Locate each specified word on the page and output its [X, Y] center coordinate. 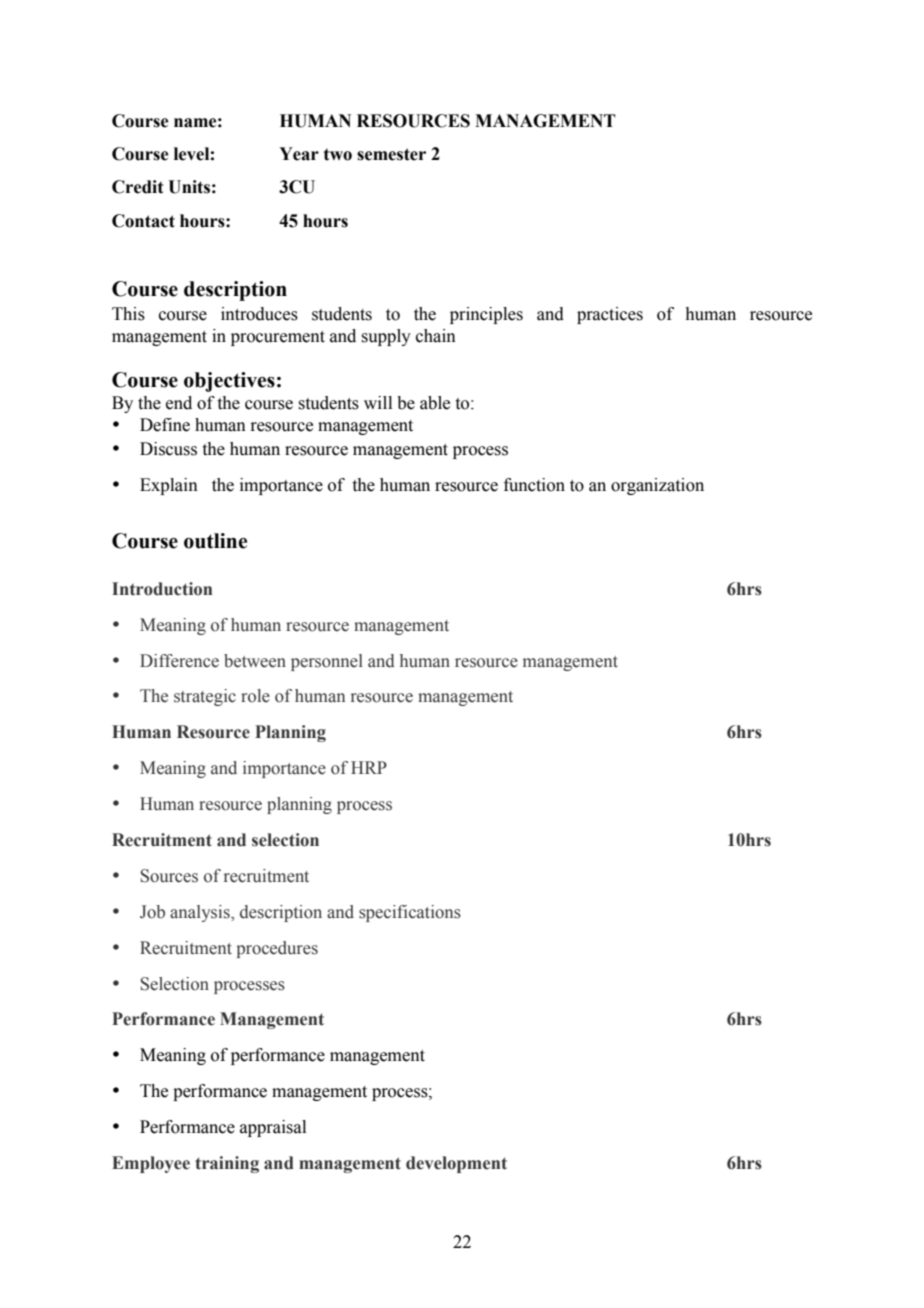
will [378, 402]
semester [391, 154]
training [227, 1164]
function [534, 485]
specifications [410, 913]
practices [610, 315]
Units [189, 187]
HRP [369, 767]
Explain [169, 486]
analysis [201, 913]
